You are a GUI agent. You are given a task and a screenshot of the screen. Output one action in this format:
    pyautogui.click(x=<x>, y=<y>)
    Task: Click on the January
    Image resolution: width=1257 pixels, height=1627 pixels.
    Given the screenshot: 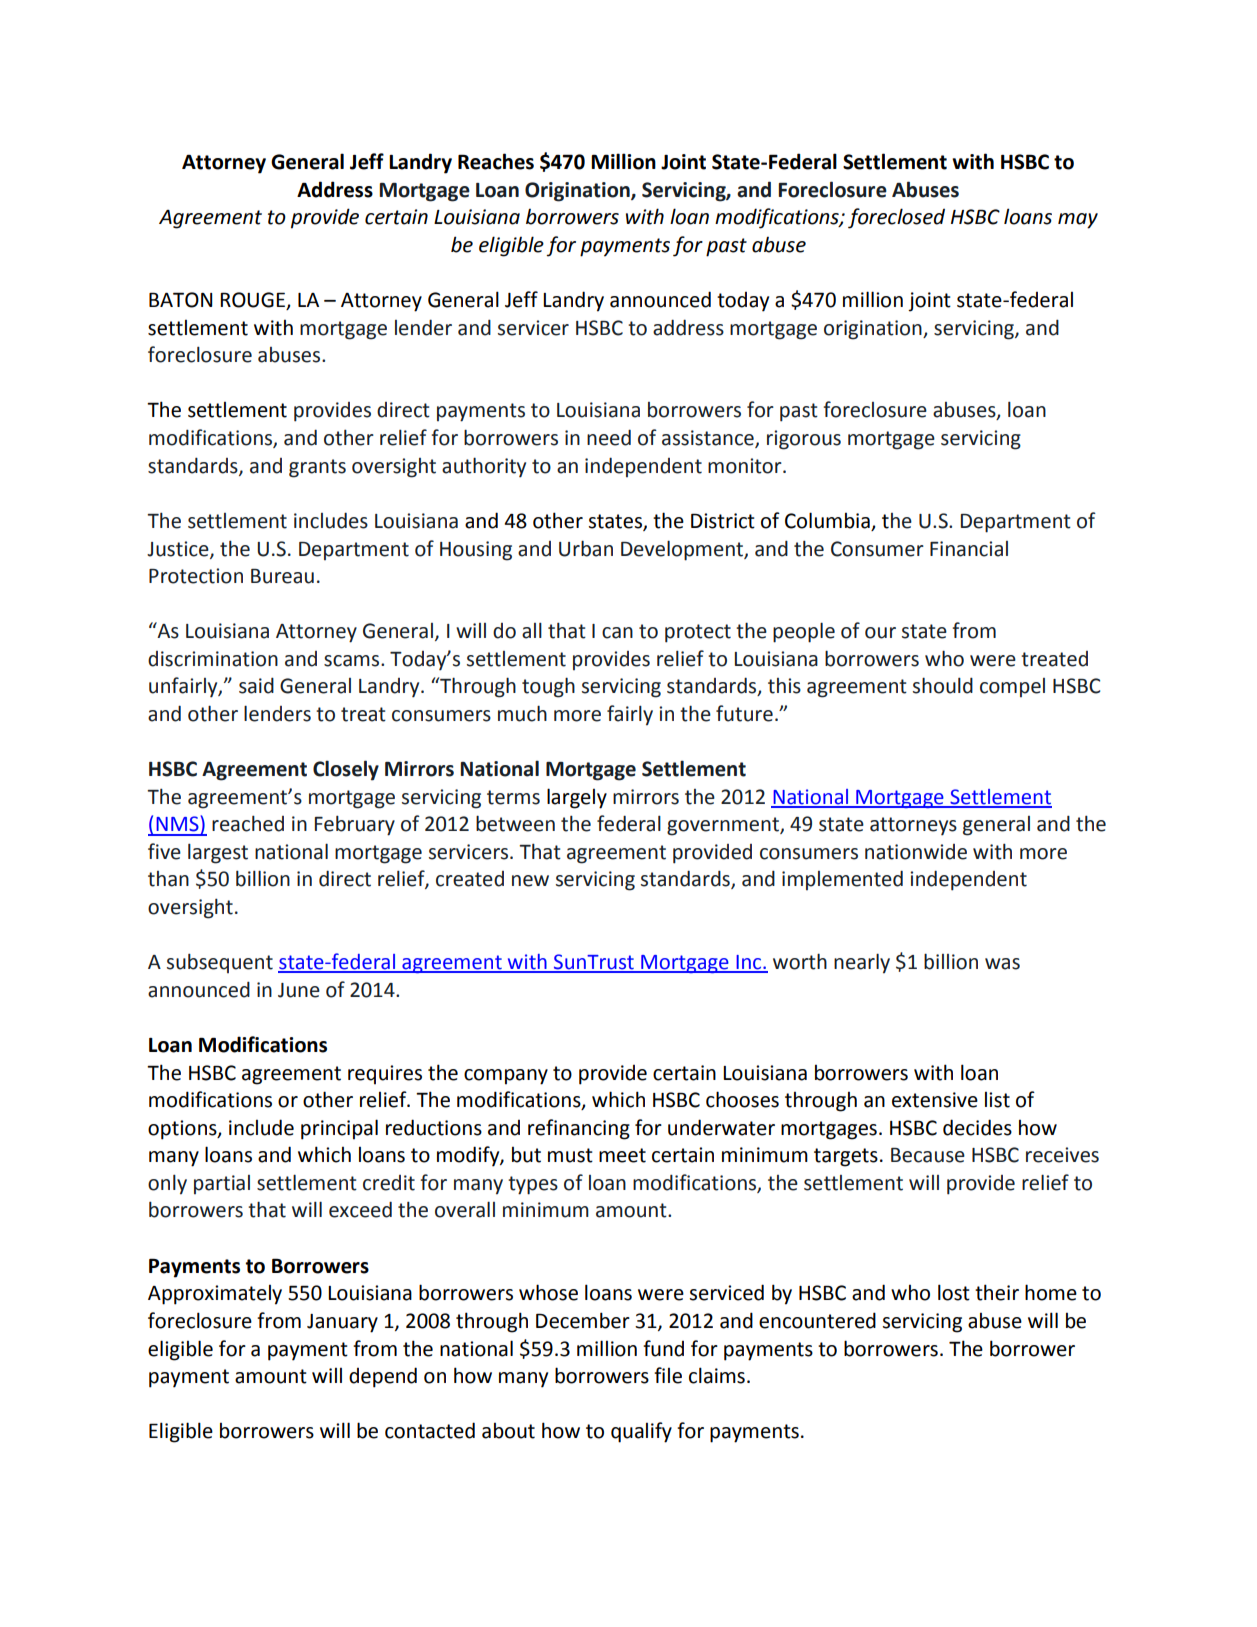 What is the action you would take?
    pyautogui.click(x=342, y=1323)
